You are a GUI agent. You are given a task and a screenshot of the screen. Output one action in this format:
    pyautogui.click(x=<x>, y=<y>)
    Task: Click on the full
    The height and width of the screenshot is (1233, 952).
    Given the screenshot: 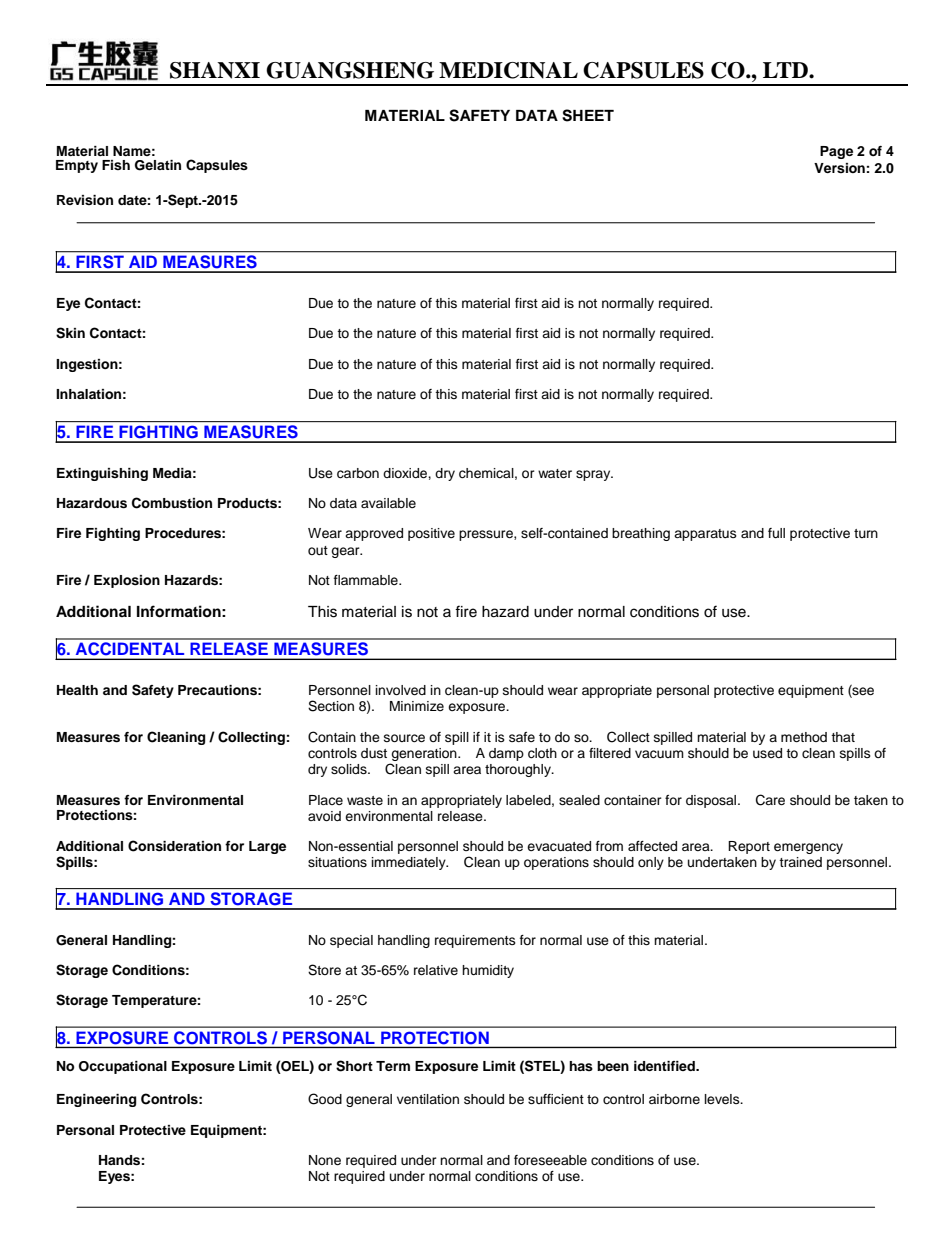 What is the action you would take?
    pyautogui.click(x=776, y=533)
